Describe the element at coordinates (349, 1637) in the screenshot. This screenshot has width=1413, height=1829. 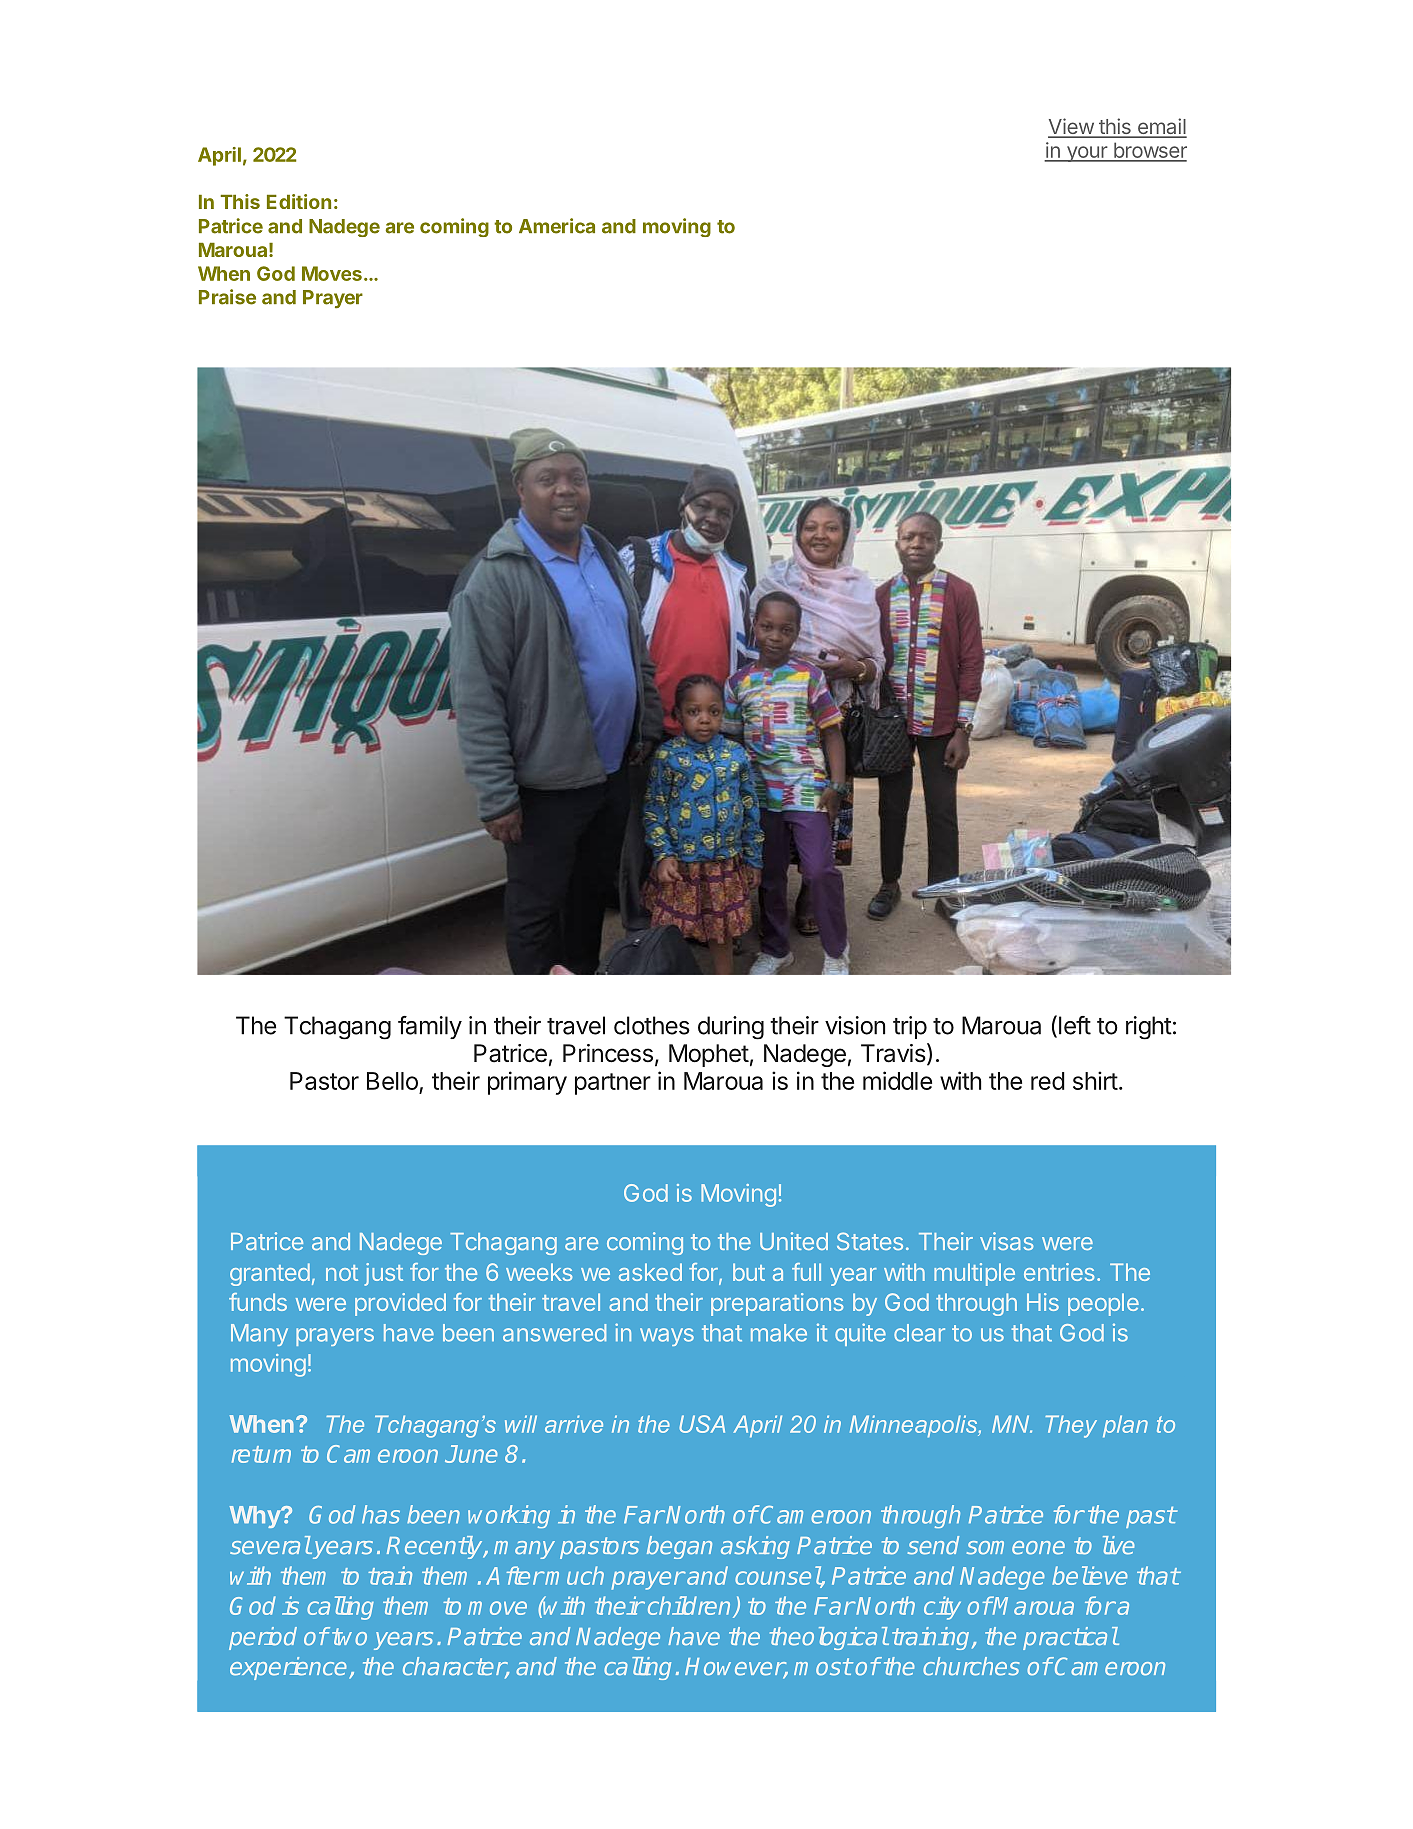
I see `two` at that location.
